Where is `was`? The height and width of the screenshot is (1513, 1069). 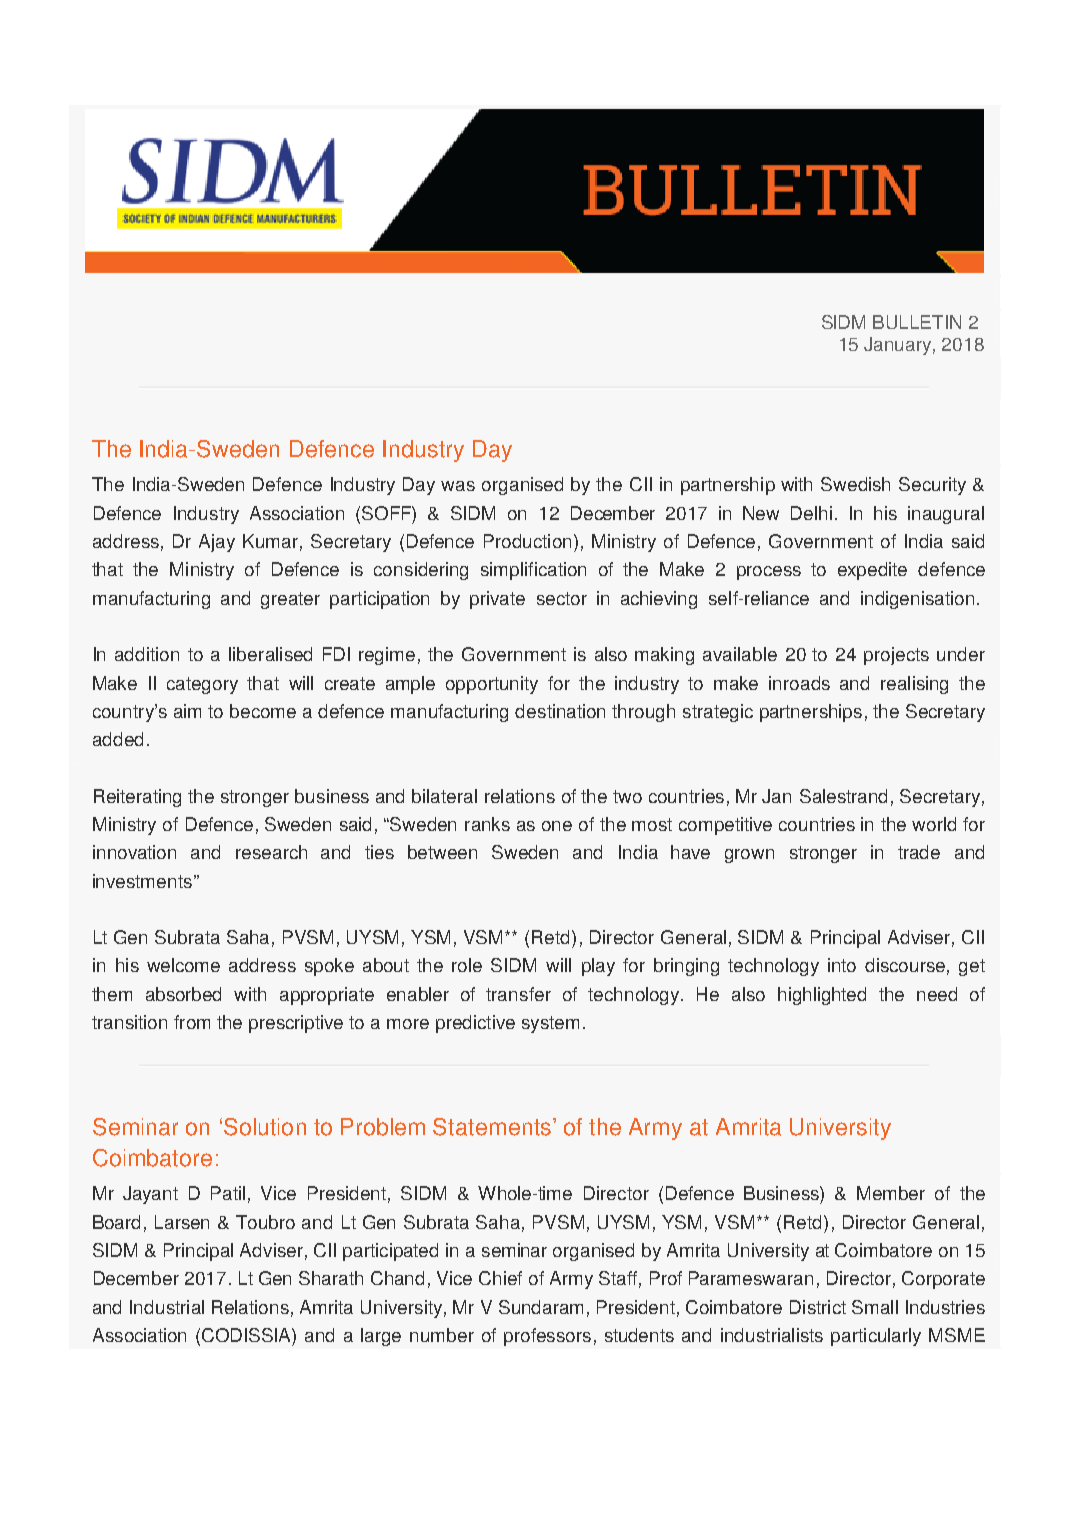
was is located at coordinates (458, 486).
